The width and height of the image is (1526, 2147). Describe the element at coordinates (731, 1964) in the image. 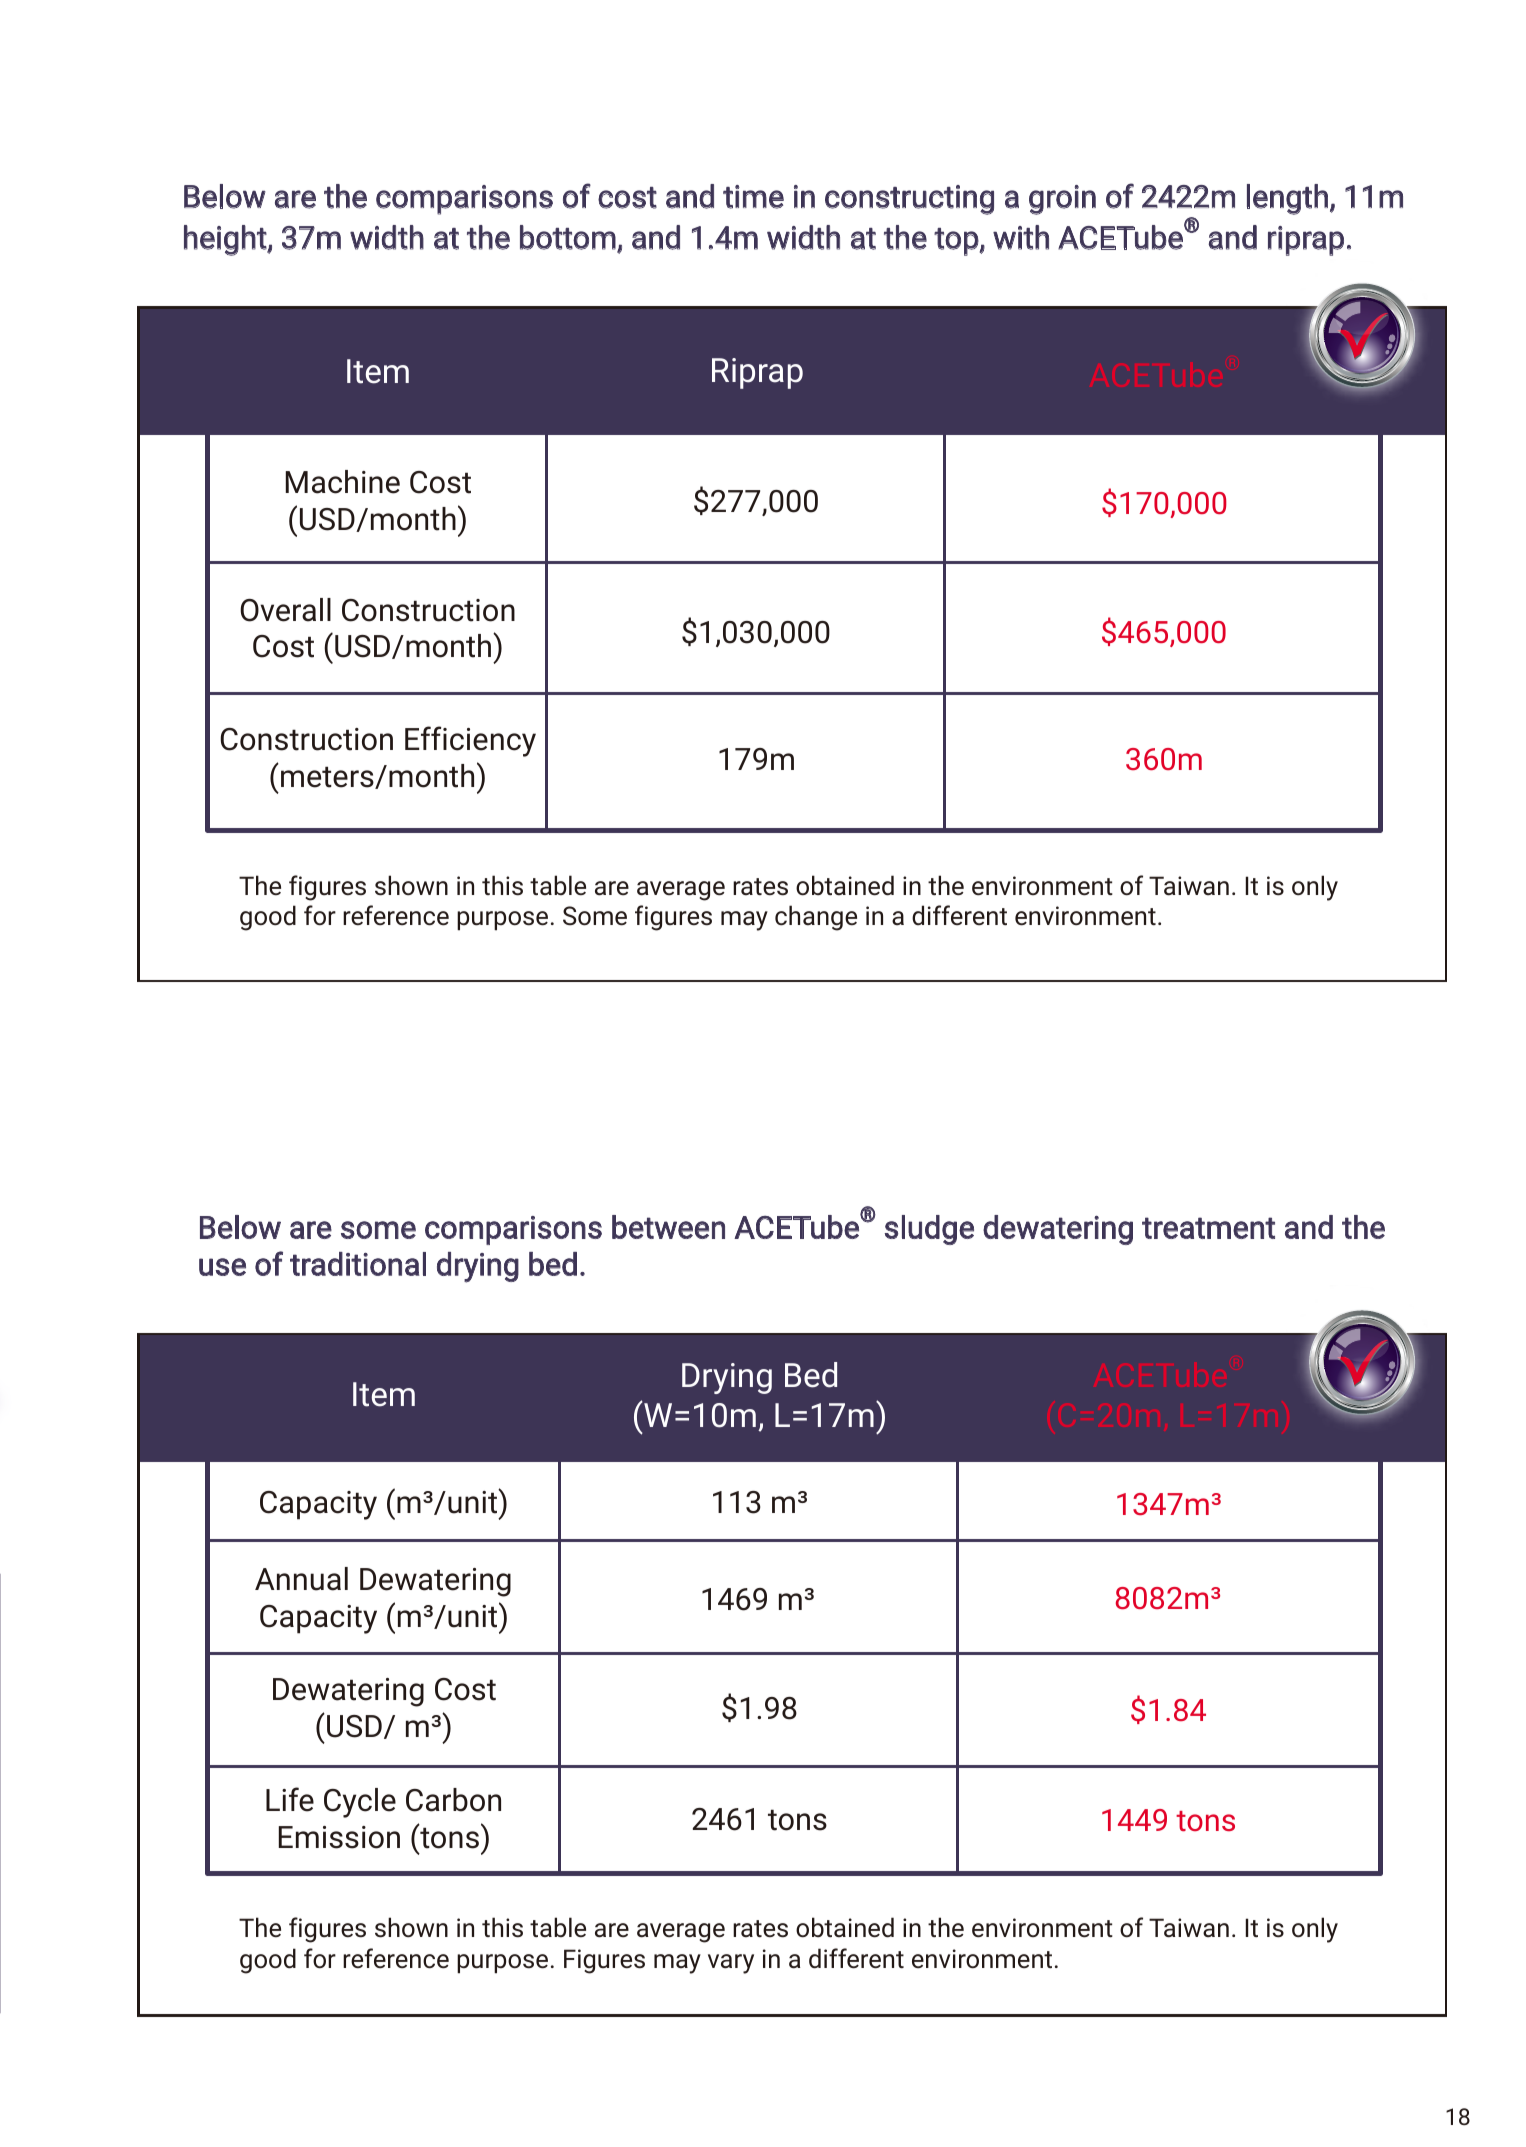

I see `vary` at that location.
